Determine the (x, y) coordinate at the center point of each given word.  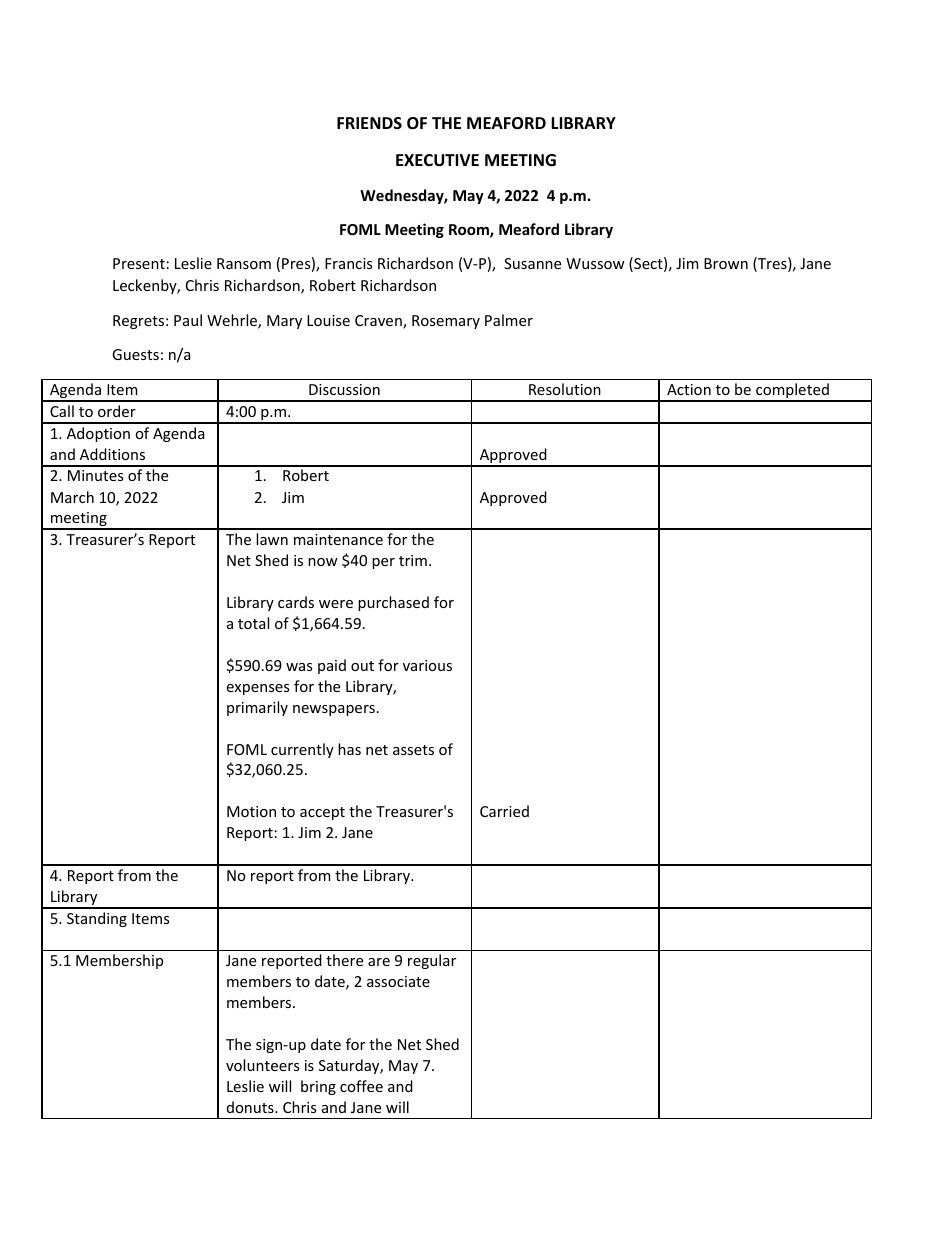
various (427, 665)
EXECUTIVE (437, 160)
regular (432, 961)
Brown (726, 263)
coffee (361, 1086)
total (253, 623)
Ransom (244, 263)
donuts (251, 1107)
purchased (393, 603)
